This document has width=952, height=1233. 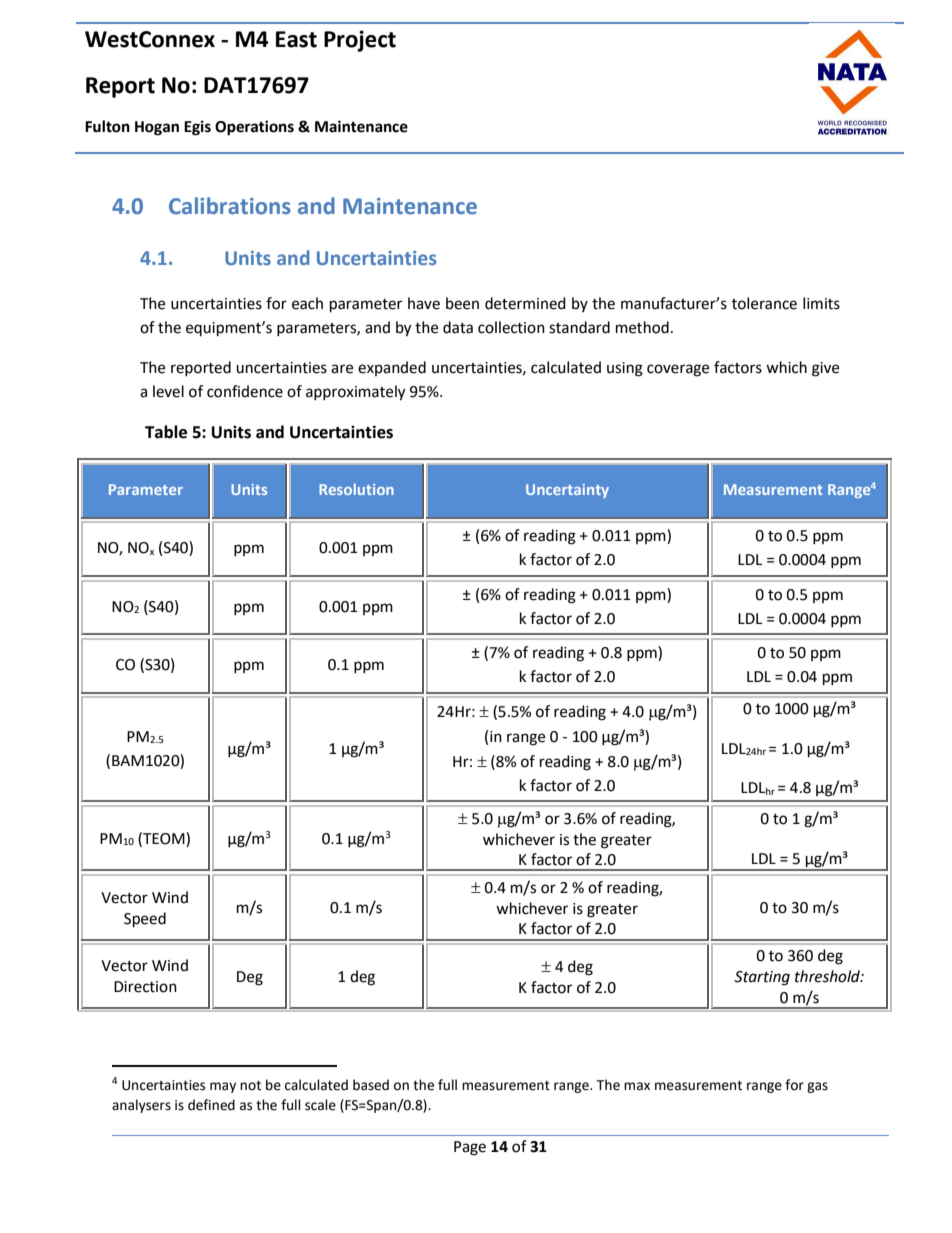 I want to click on Project, so click(x=360, y=41).
